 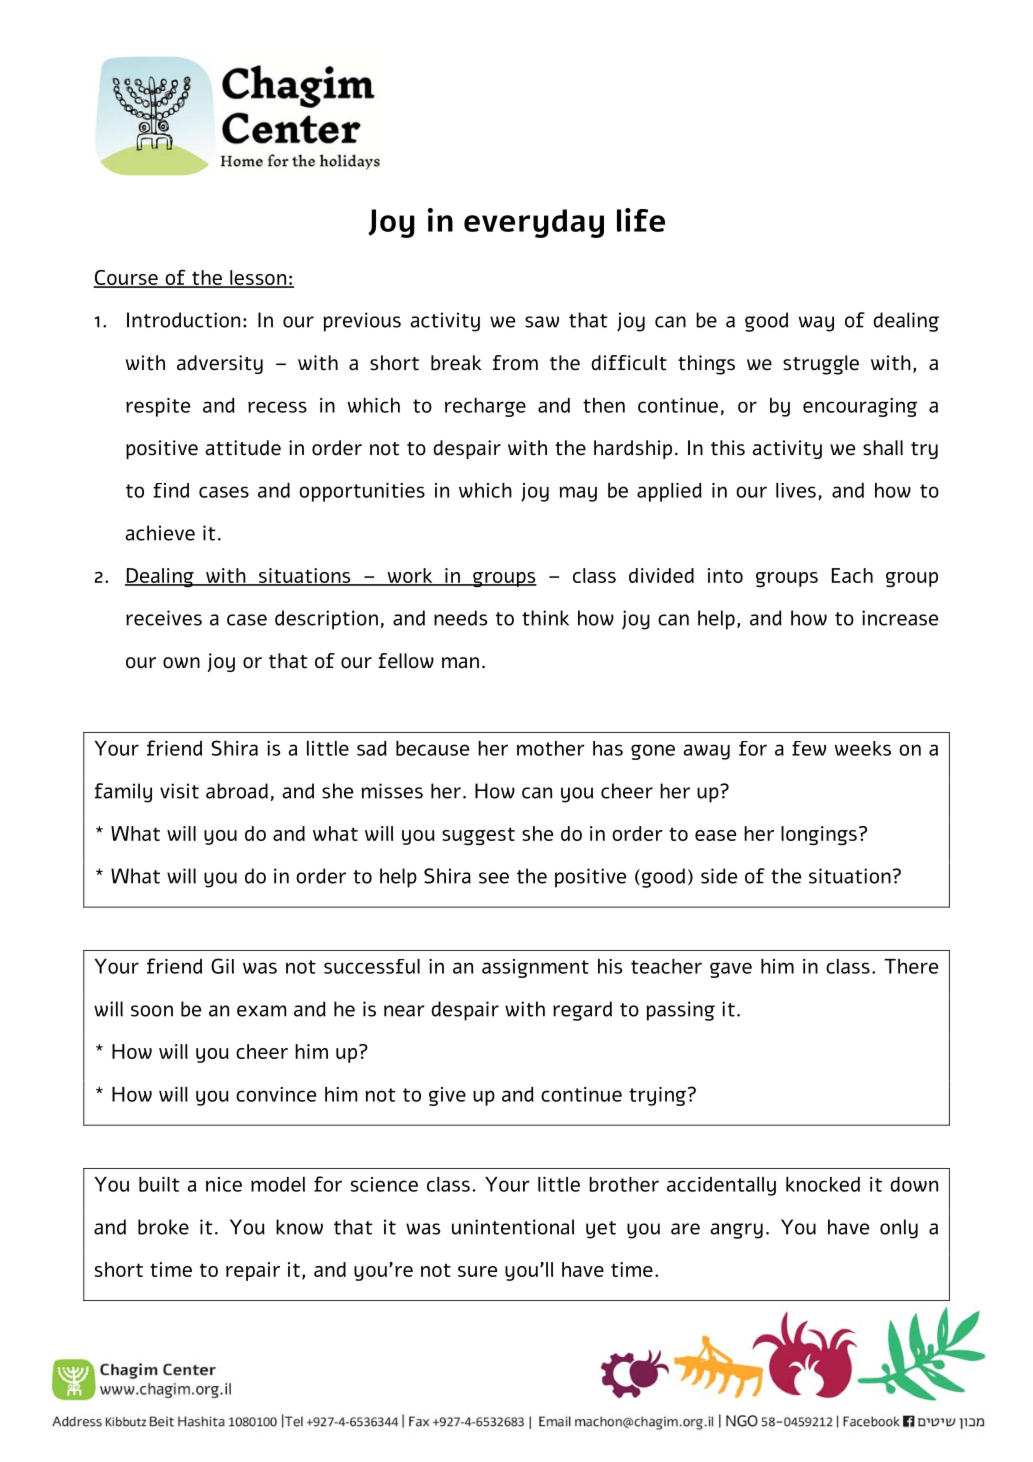 I want to click on few, so click(x=809, y=748).
